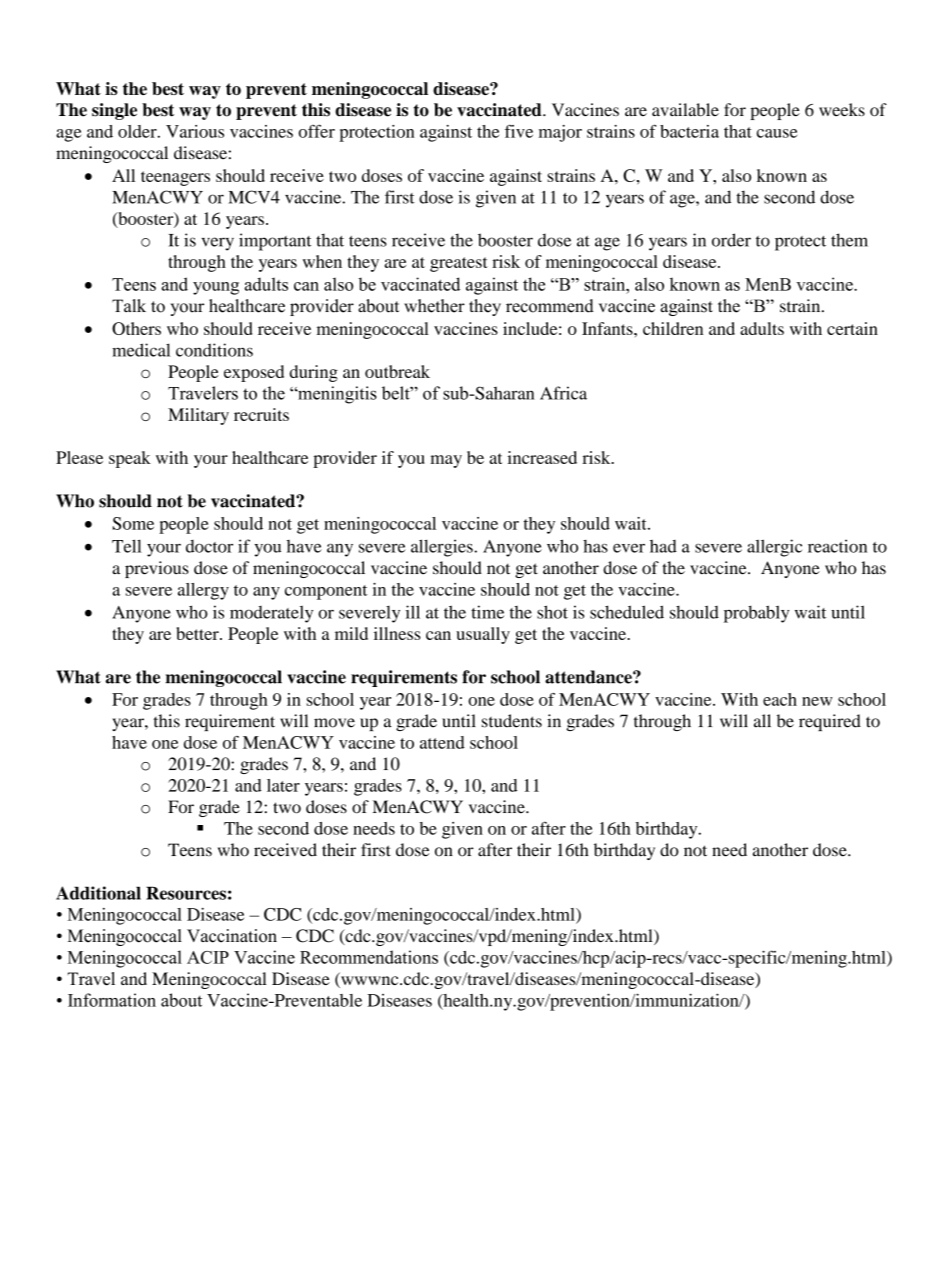 This document has height=1272, width=952. I want to click on five, so click(519, 131).
